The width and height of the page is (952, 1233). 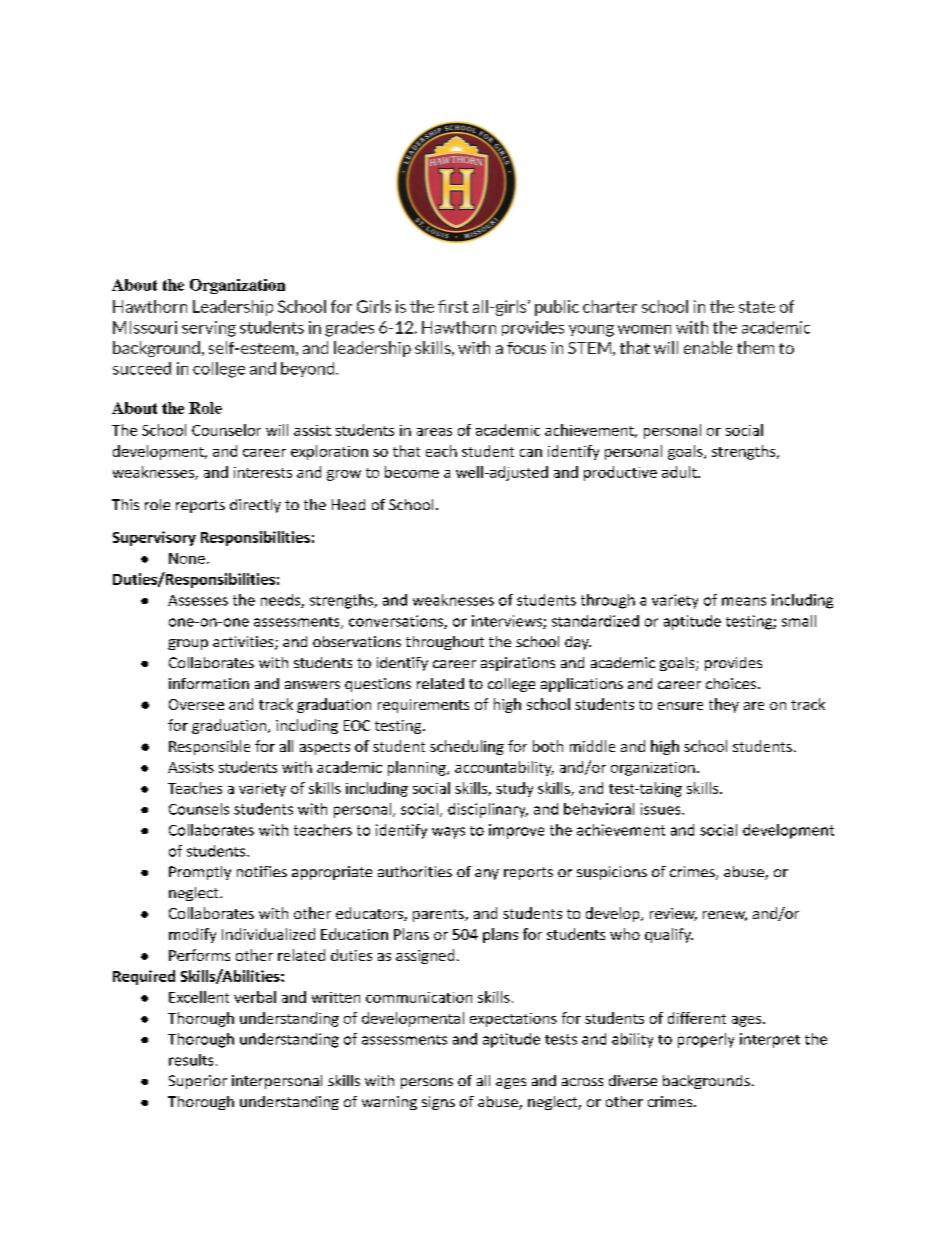 I want to click on properly, so click(x=706, y=1040).
